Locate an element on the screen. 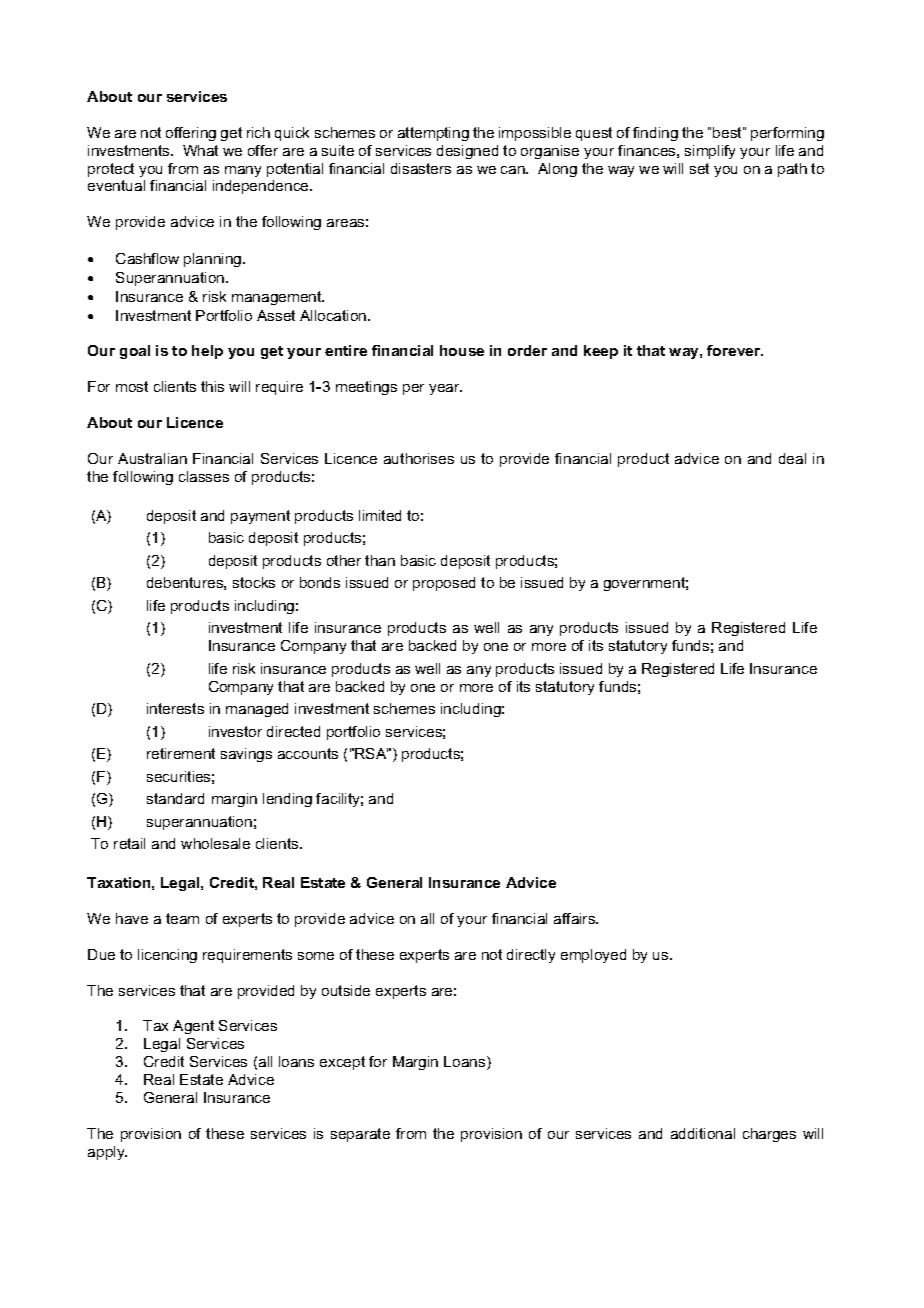  What is located at coordinates (200, 150).
